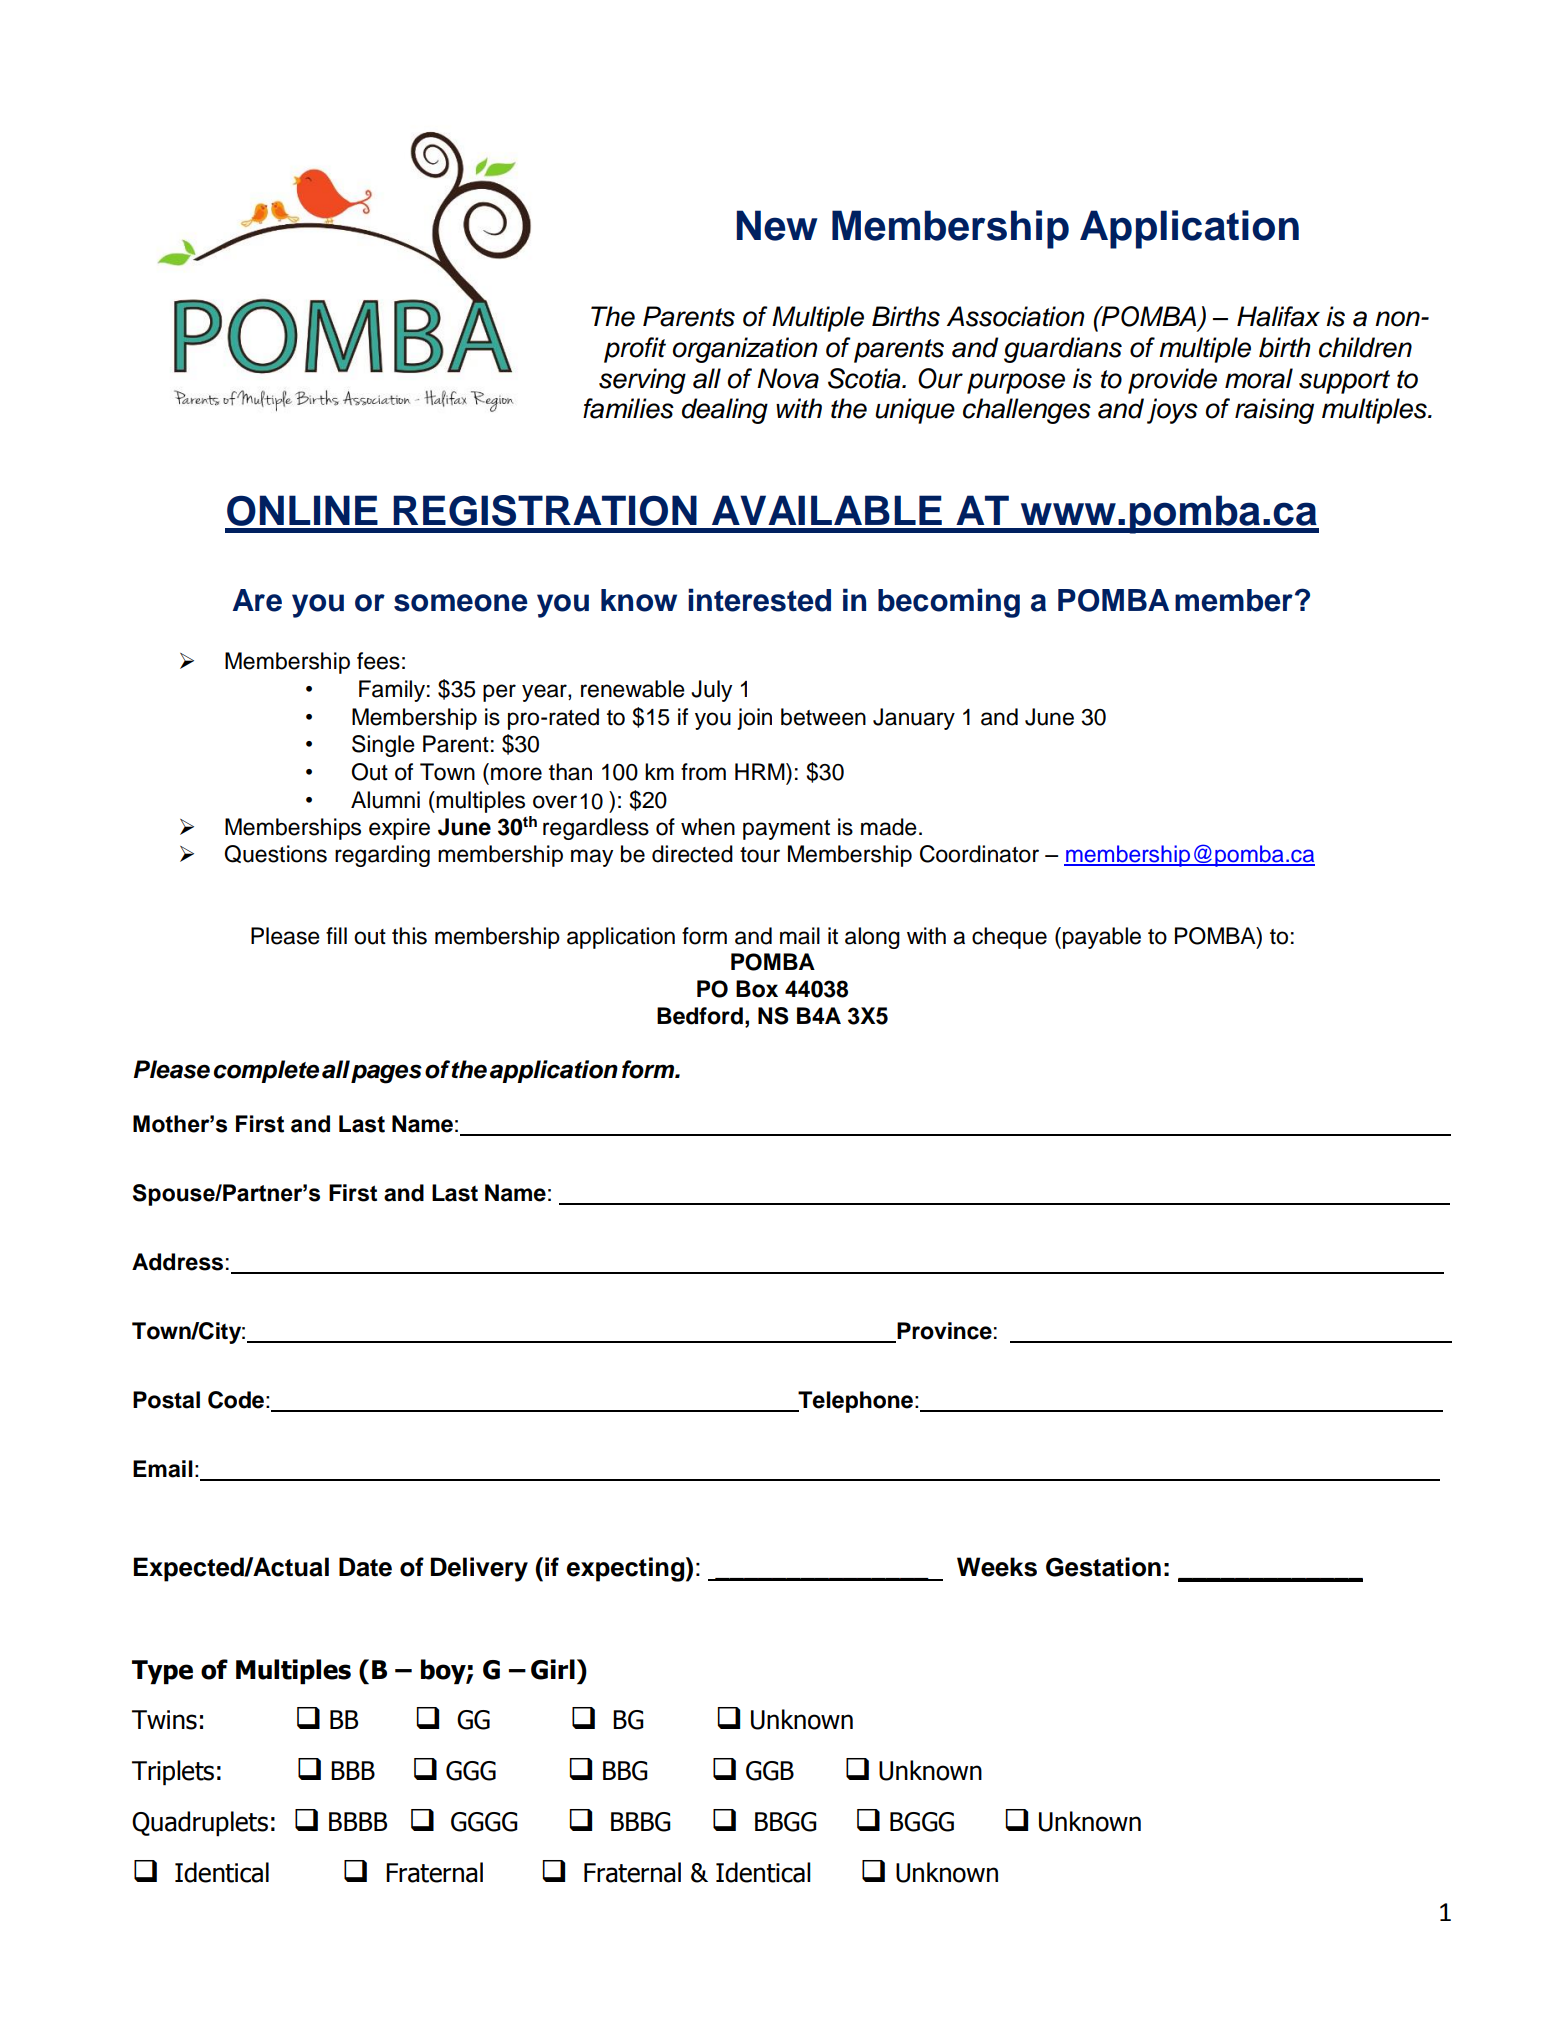 The image size is (1562, 2022). Describe the element at coordinates (943, 1332) in the screenshot. I see `Province` at that location.
